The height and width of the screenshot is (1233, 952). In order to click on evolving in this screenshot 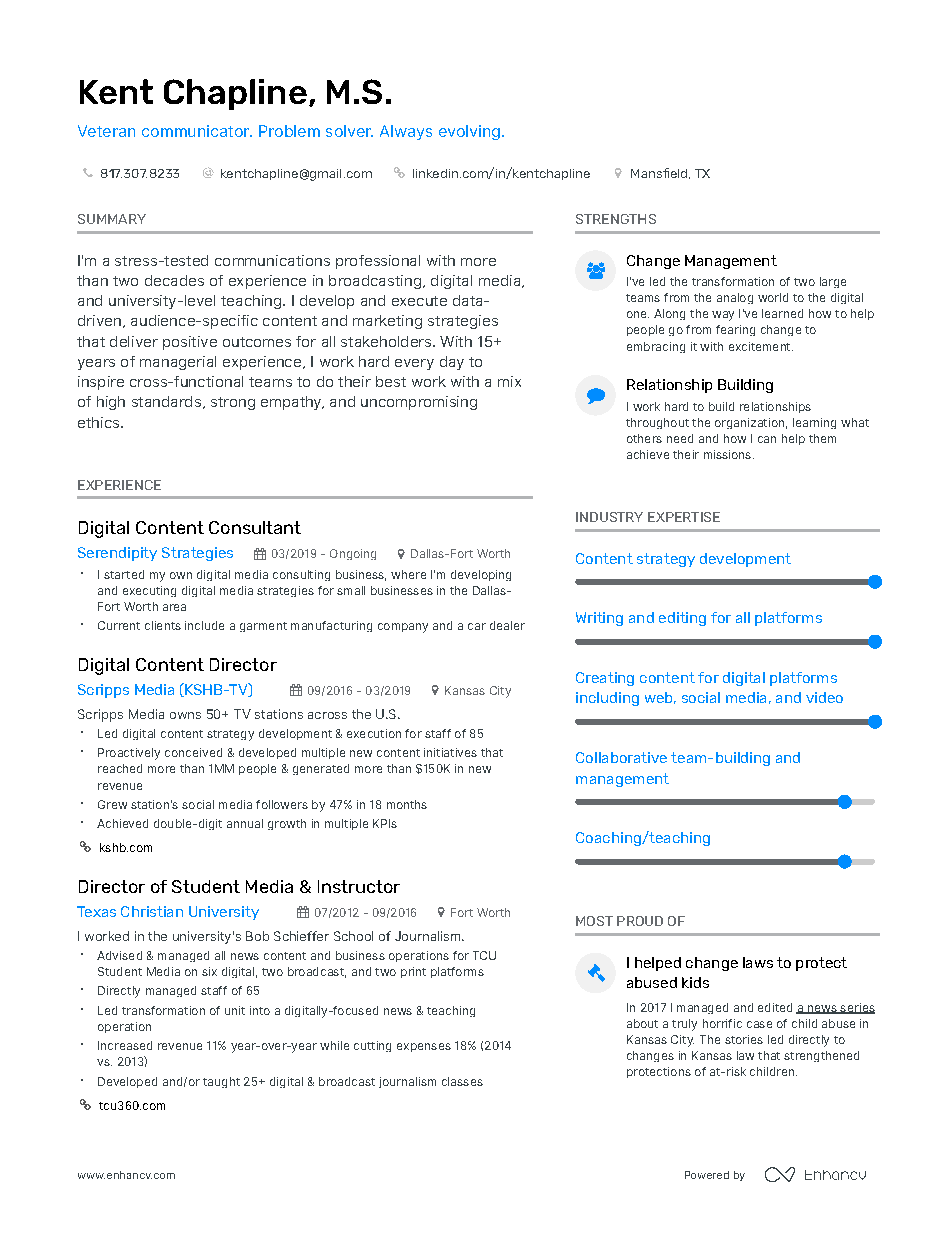, I will do `click(469, 132)`.
